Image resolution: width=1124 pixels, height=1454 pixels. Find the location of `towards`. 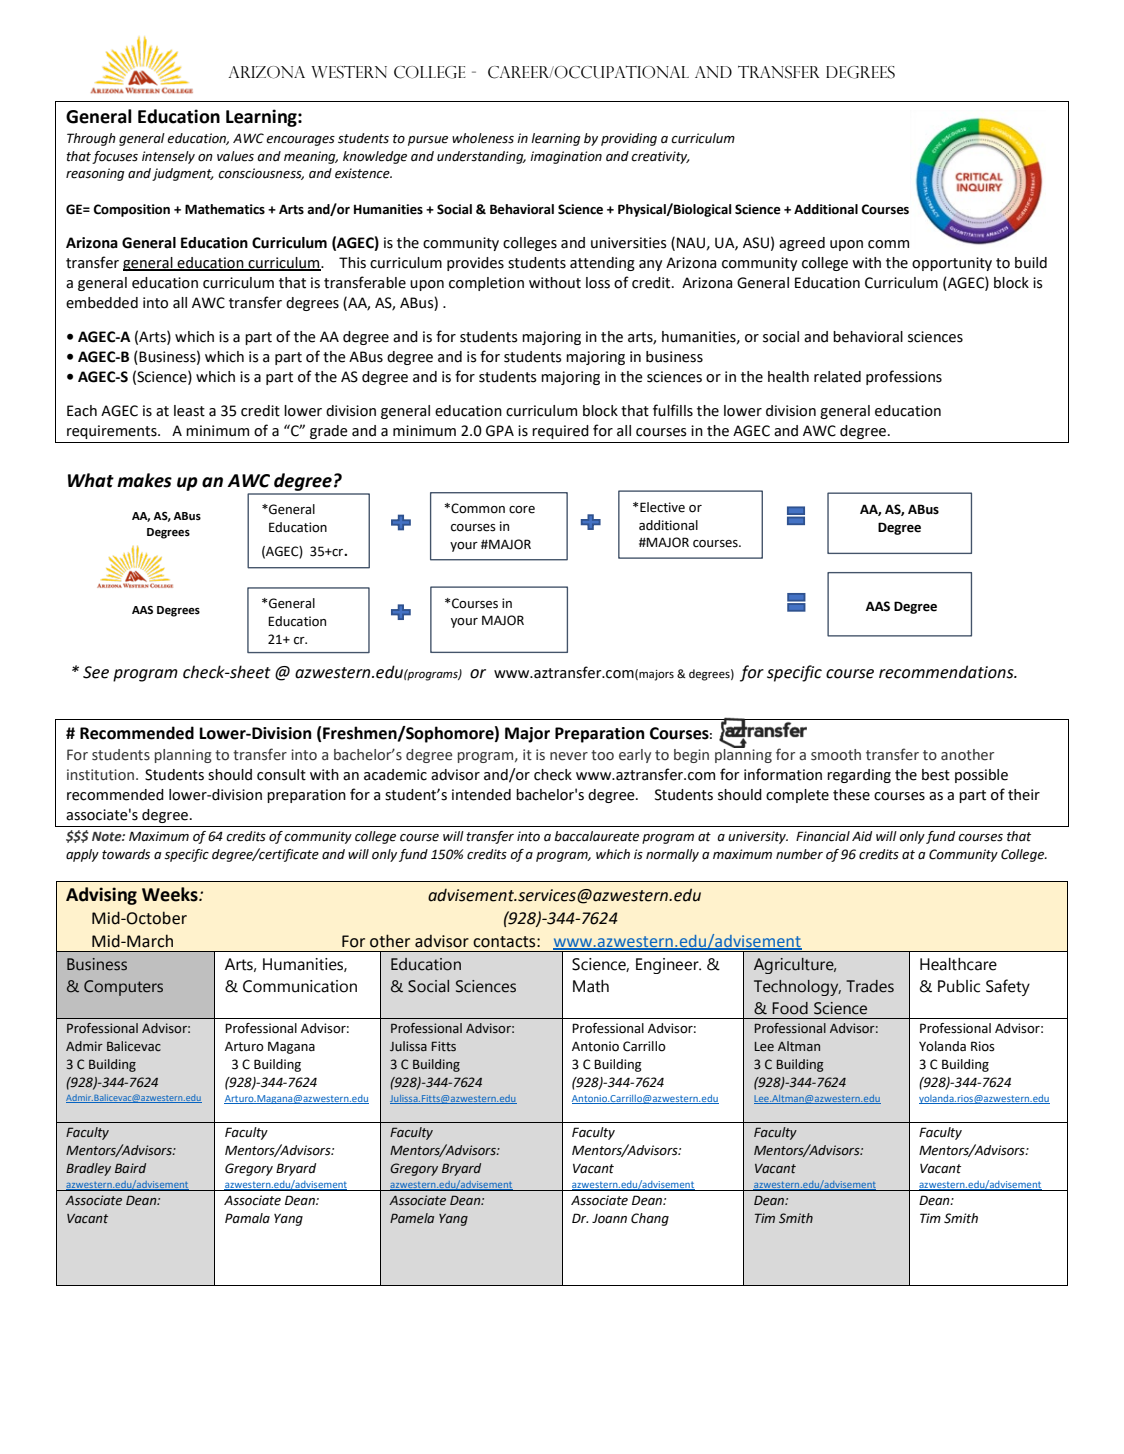

towards is located at coordinates (126, 854).
